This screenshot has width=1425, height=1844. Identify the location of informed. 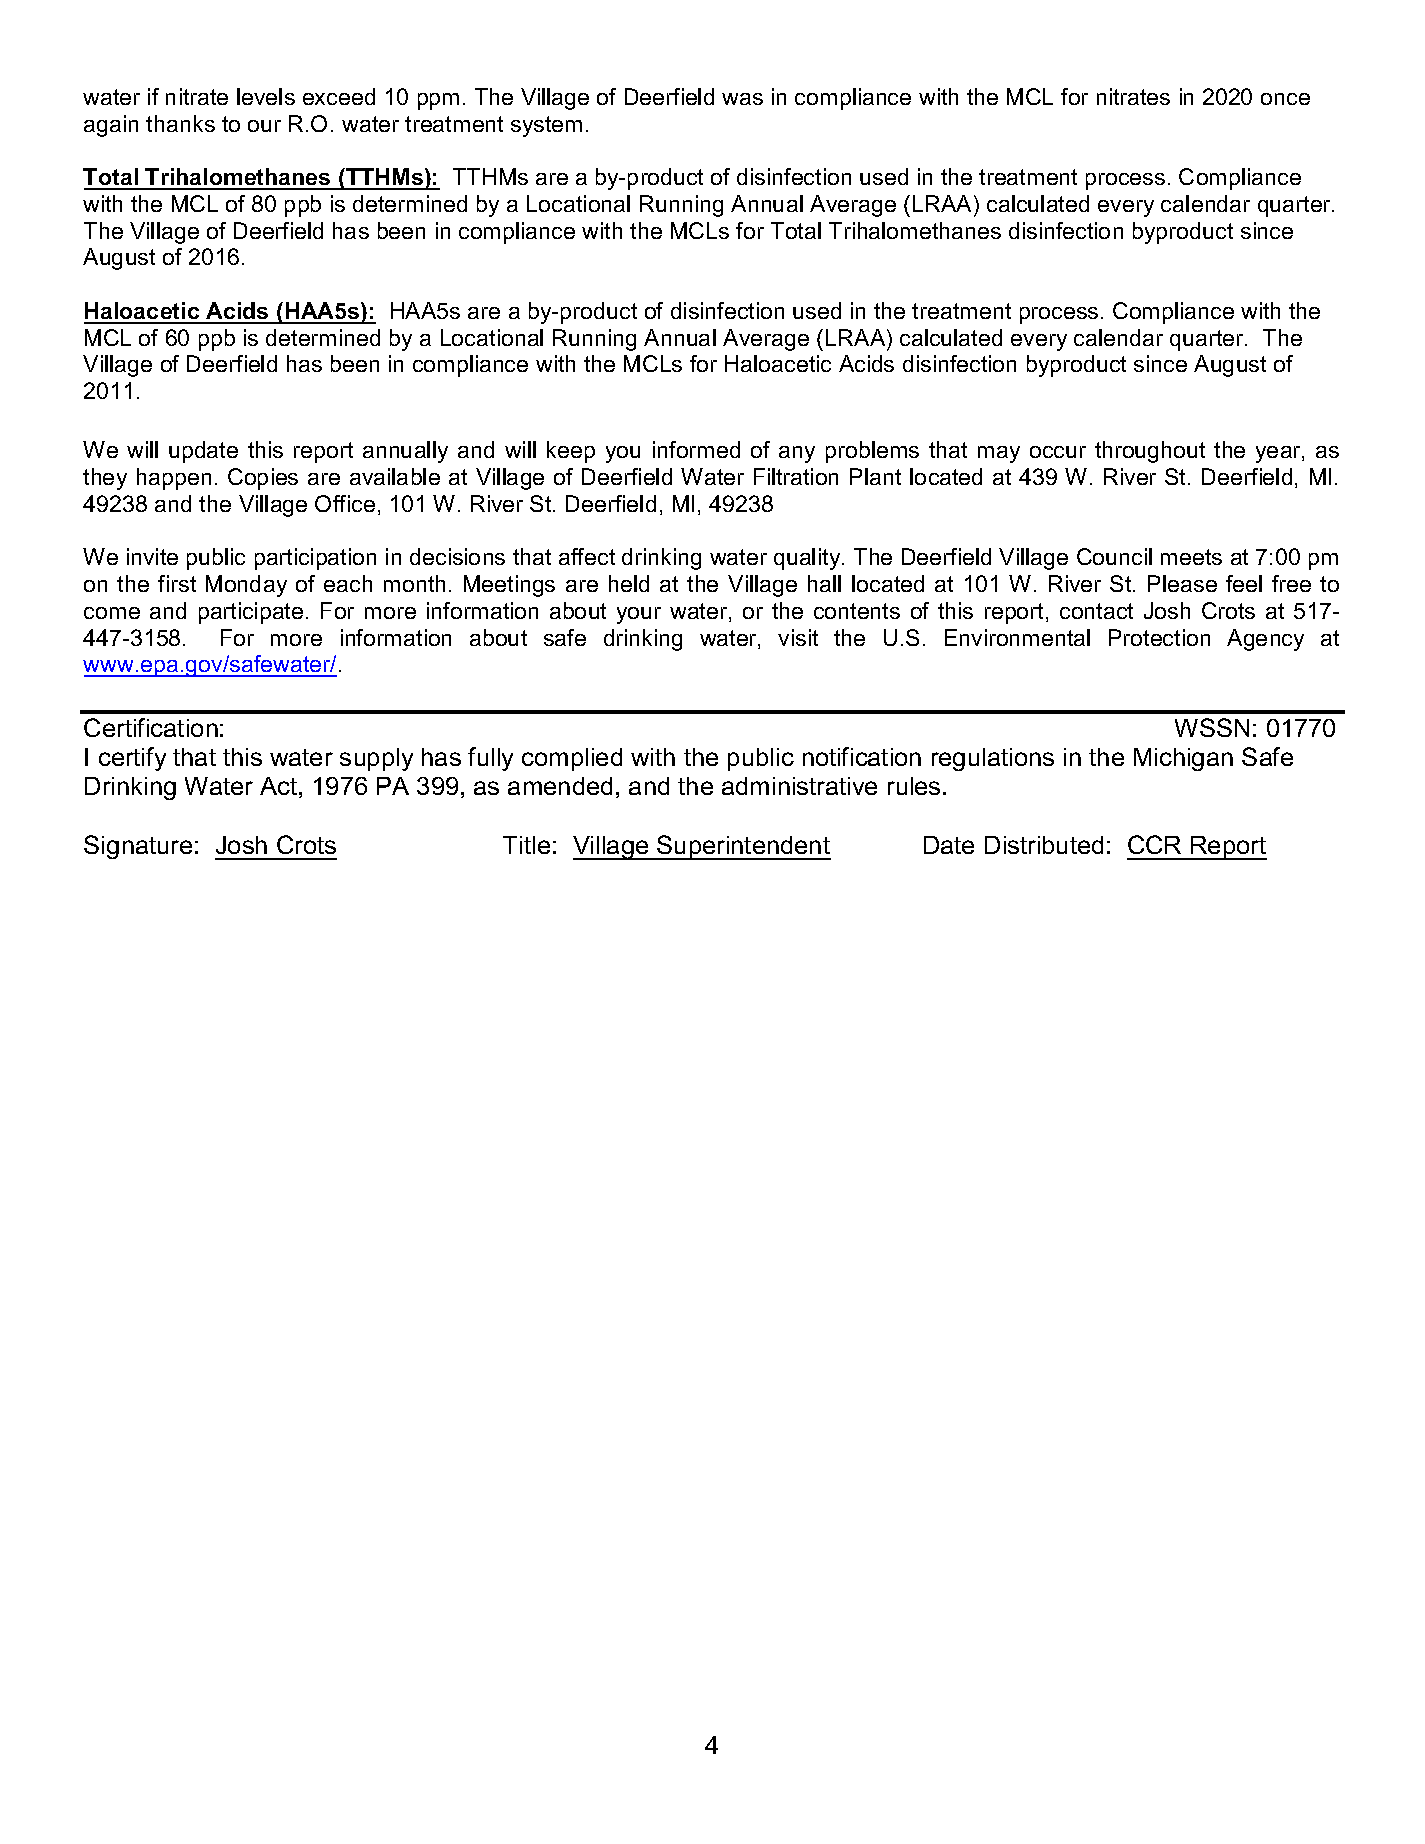
(696, 449).
